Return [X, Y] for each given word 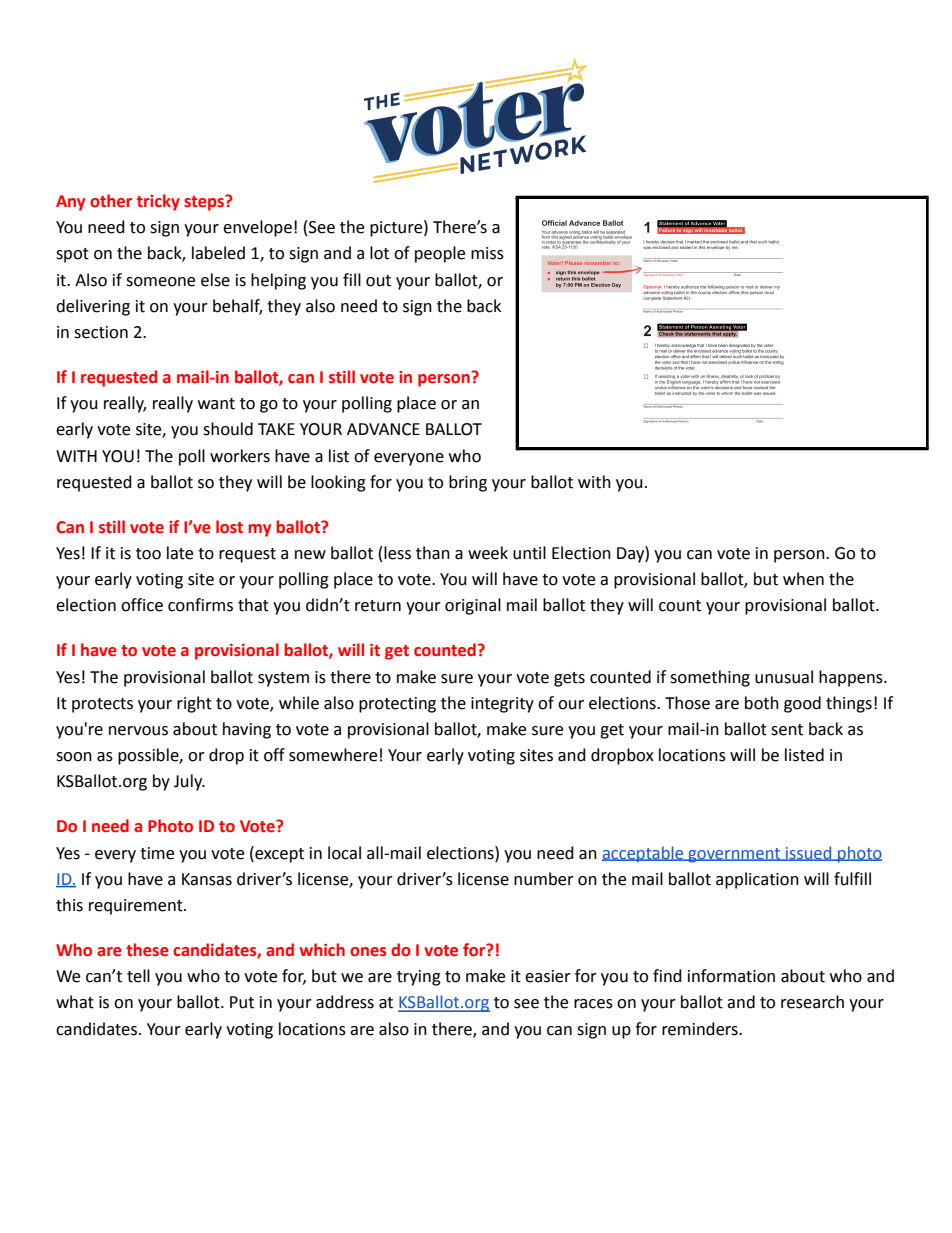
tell [138, 976]
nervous [138, 731]
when [803, 579]
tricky [158, 202]
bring [468, 483]
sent [787, 730]
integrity [502, 705]
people [440, 254]
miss [487, 253]
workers [240, 456]
